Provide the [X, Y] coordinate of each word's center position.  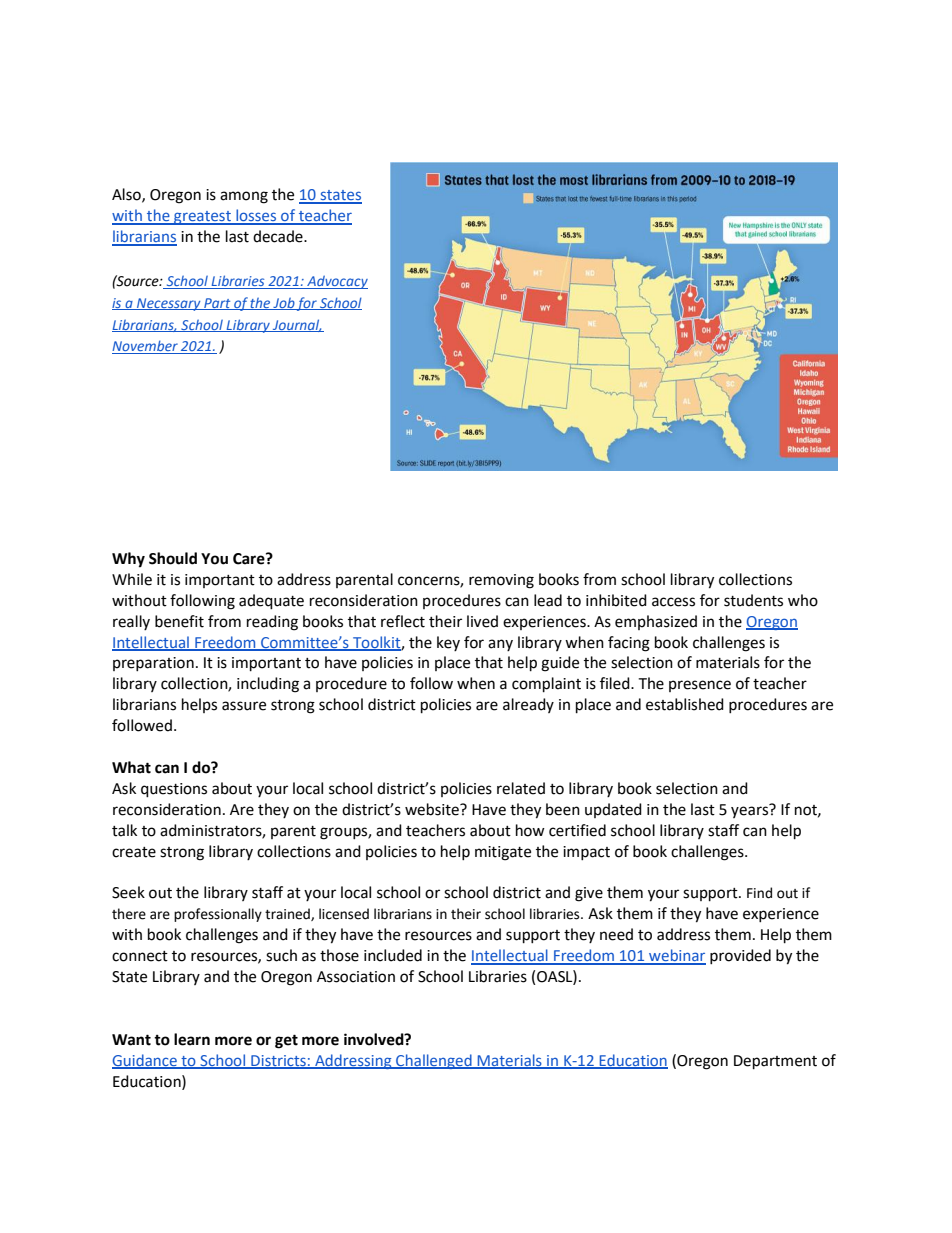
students [753, 600]
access [673, 602]
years [751, 811]
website [433, 809]
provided [740, 956]
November [146, 347]
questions [174, 790]
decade [279, 236]
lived [482, 621]
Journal [296, 325]
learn [192, 1039]
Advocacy [336, 282]
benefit [179, 621]
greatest [202, 218]
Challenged [434, 1061]
